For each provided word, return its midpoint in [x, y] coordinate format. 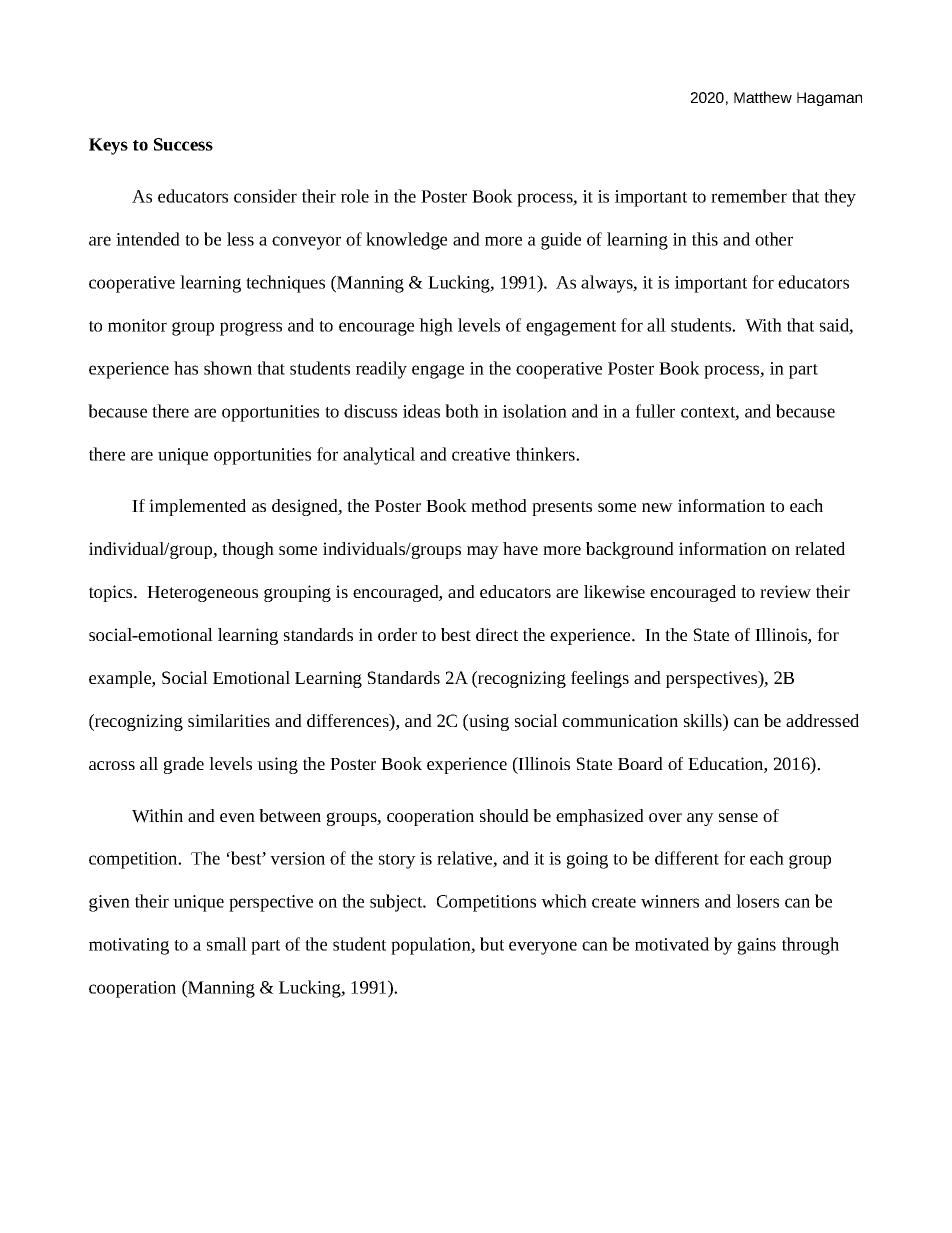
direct [497, 634]
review [785, 591]
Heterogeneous [202, 594]
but [492, 944]
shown [228, 368]
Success [183, 144]
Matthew [763, 97]
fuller [655, 411]
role [355, 196]
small [227, 944]
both [462, 411]
